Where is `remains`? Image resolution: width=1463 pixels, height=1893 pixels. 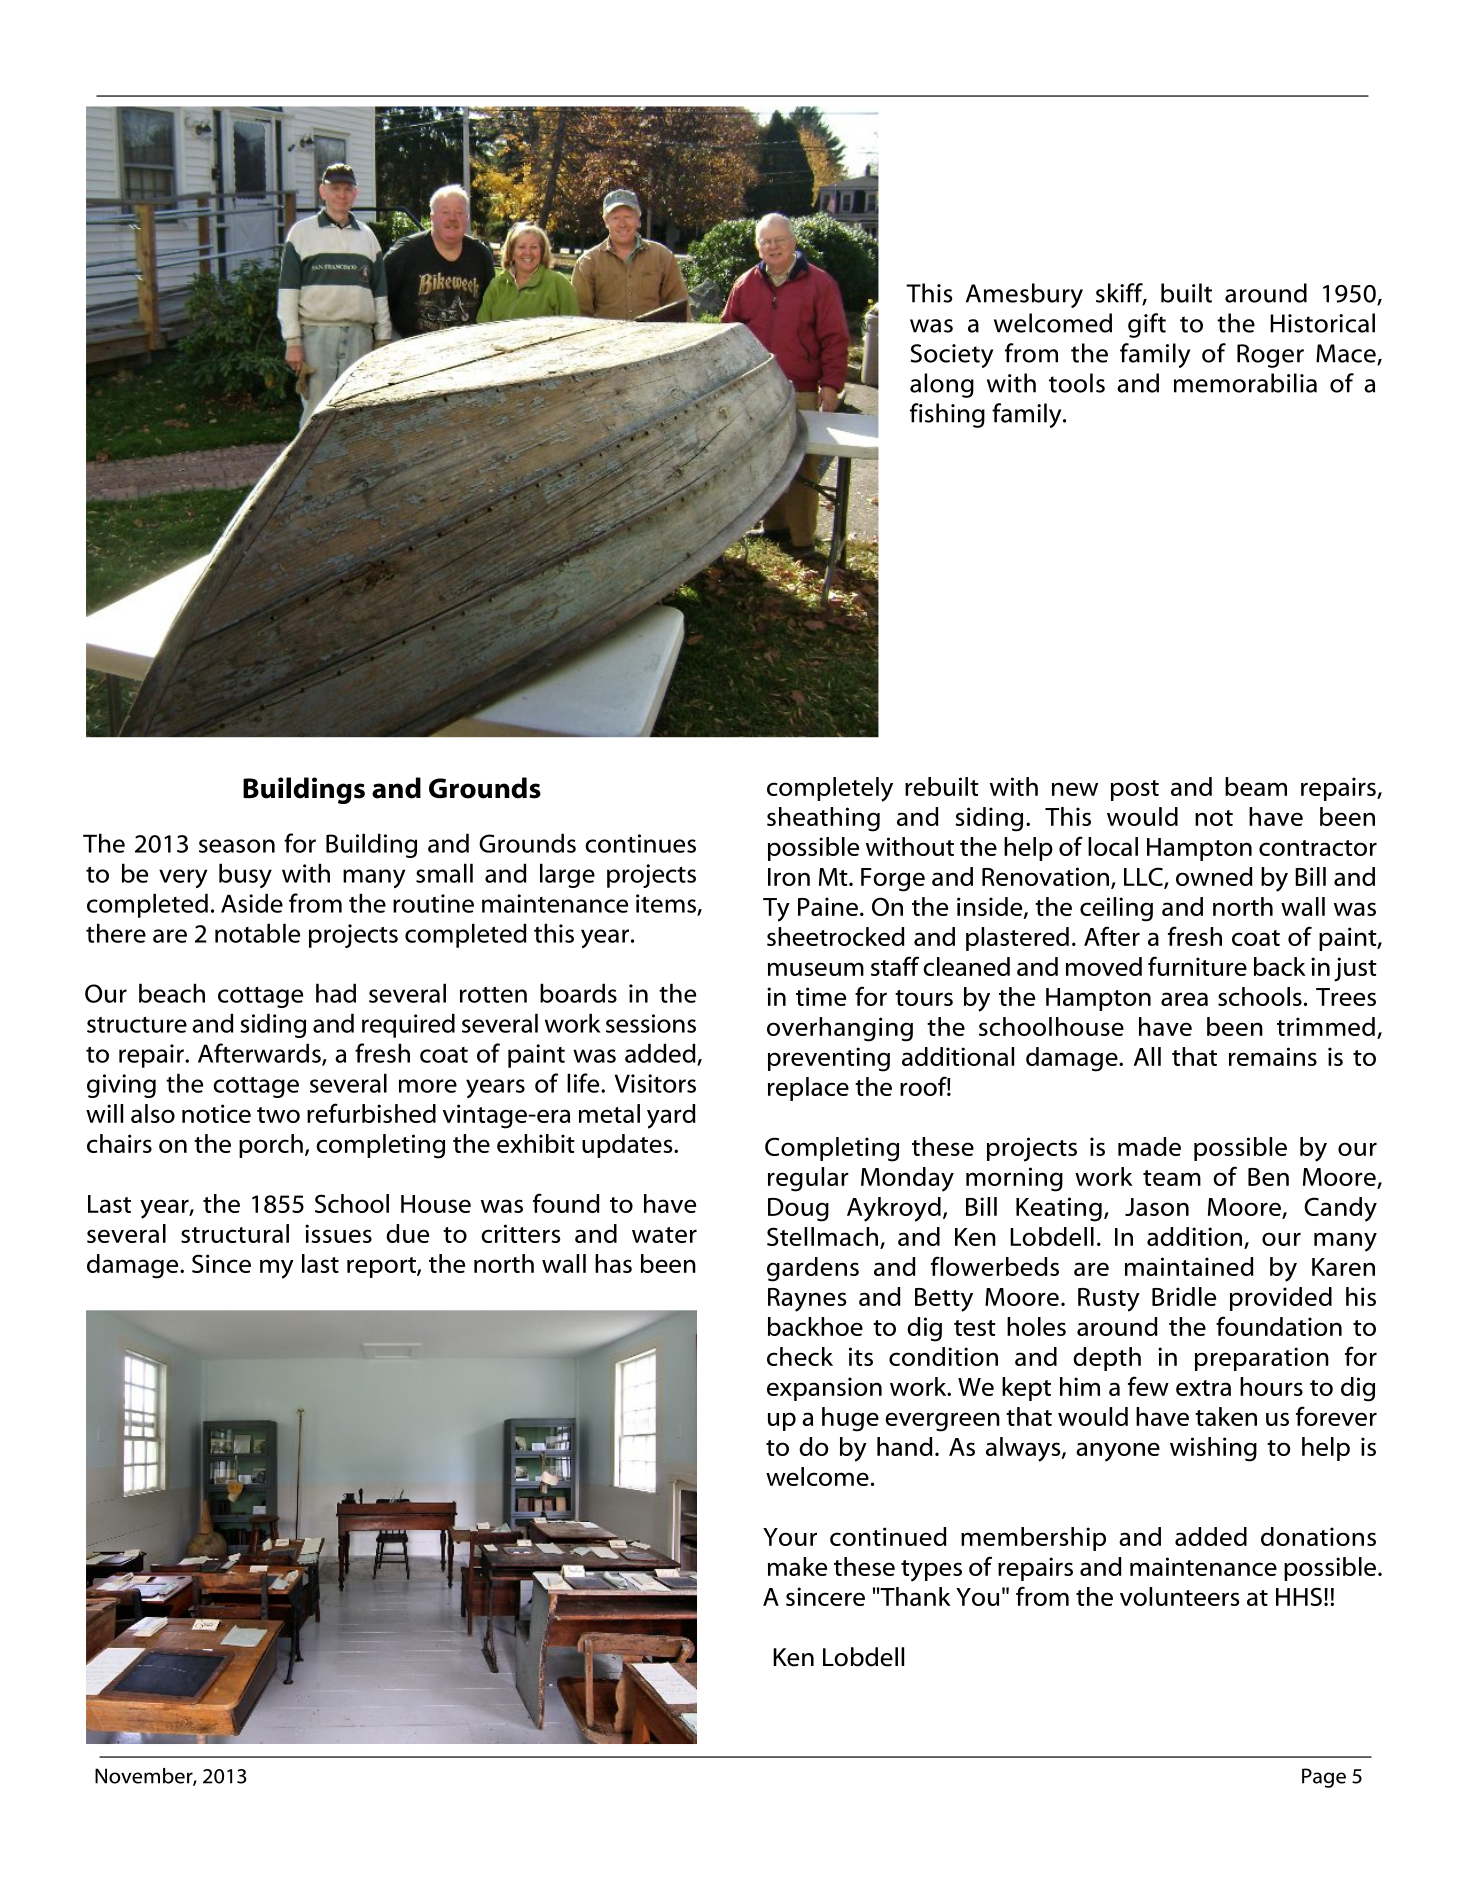 remains is located at coordinates (1273, 1056).
